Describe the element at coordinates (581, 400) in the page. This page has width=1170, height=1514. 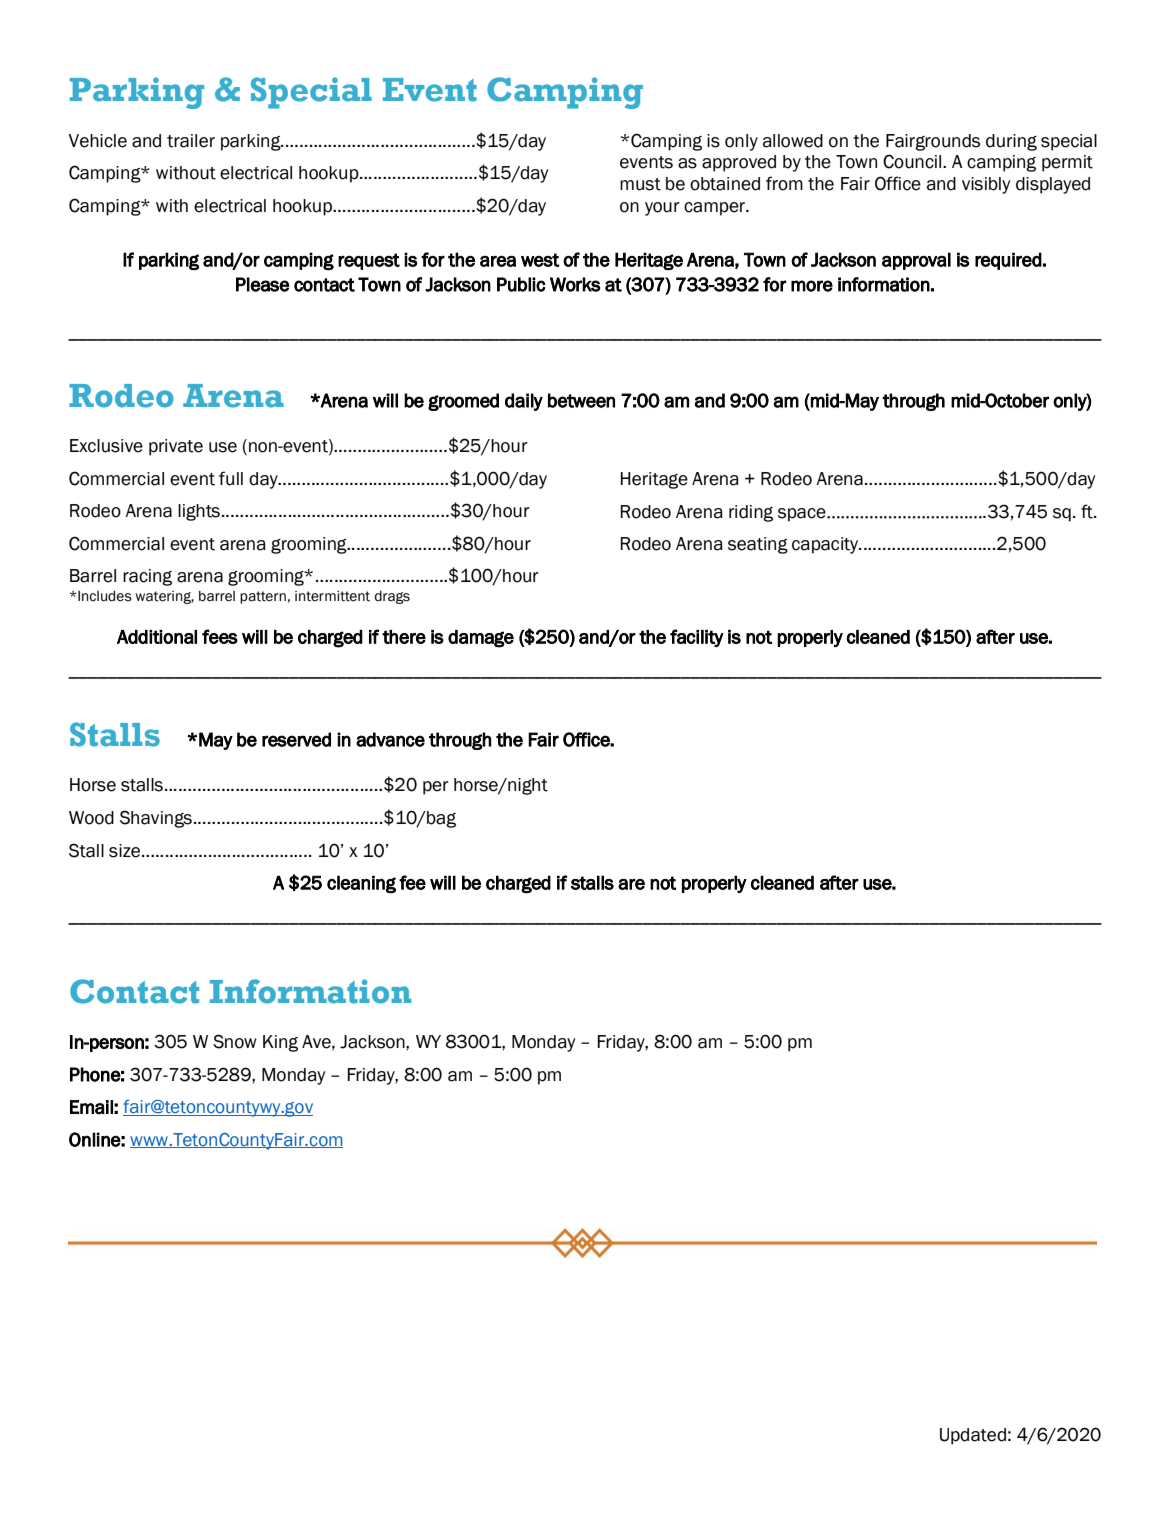
I see `between` at that location.
